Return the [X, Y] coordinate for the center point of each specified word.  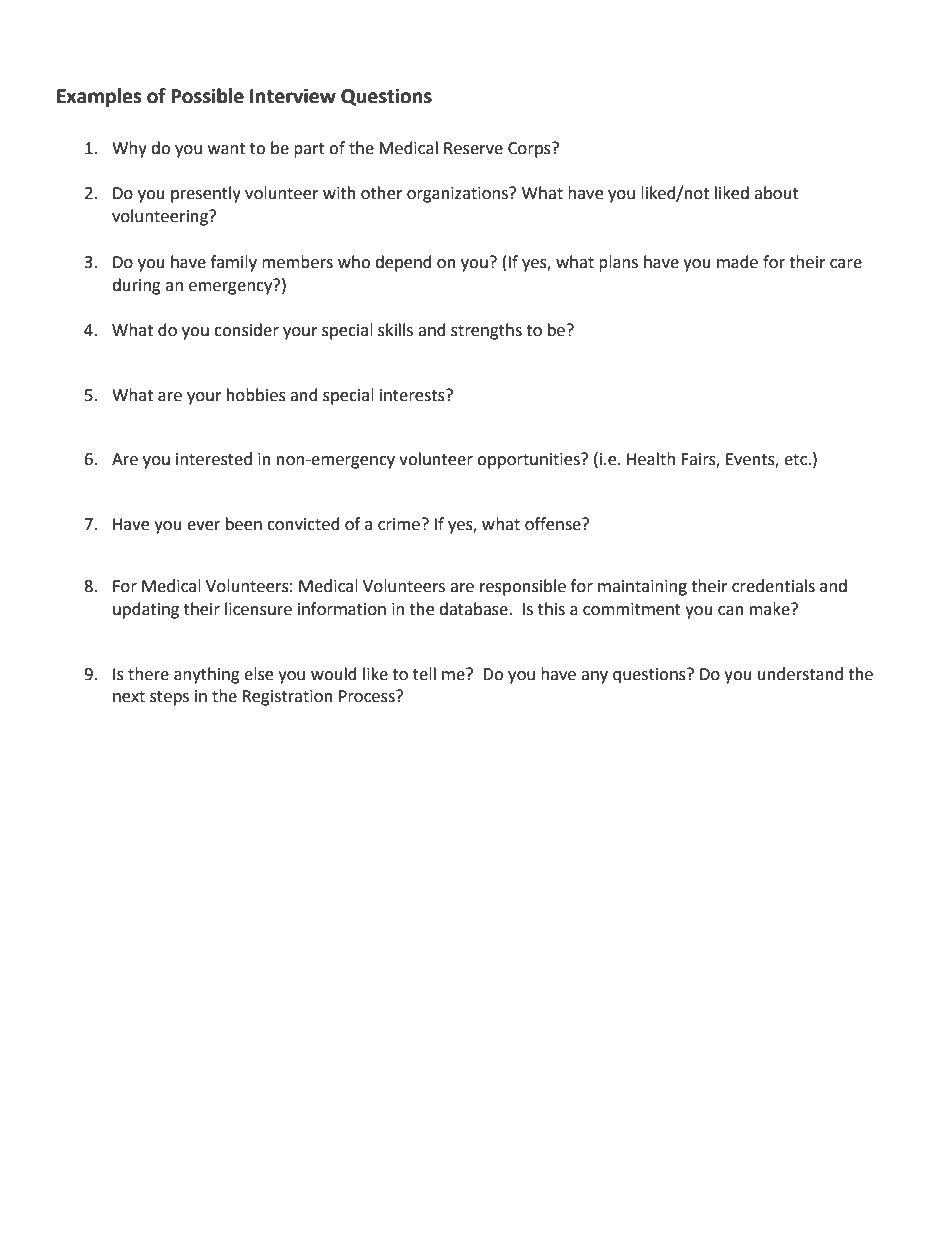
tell [424, 674]
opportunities [529, 461]
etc [796, 460]
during [136, 286]
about [776, 193]
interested [214, 459]
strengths [486, 331]
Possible [207, 96]
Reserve [473, 148]
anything [207, 675]
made [737, 262]
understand [800, 674]
